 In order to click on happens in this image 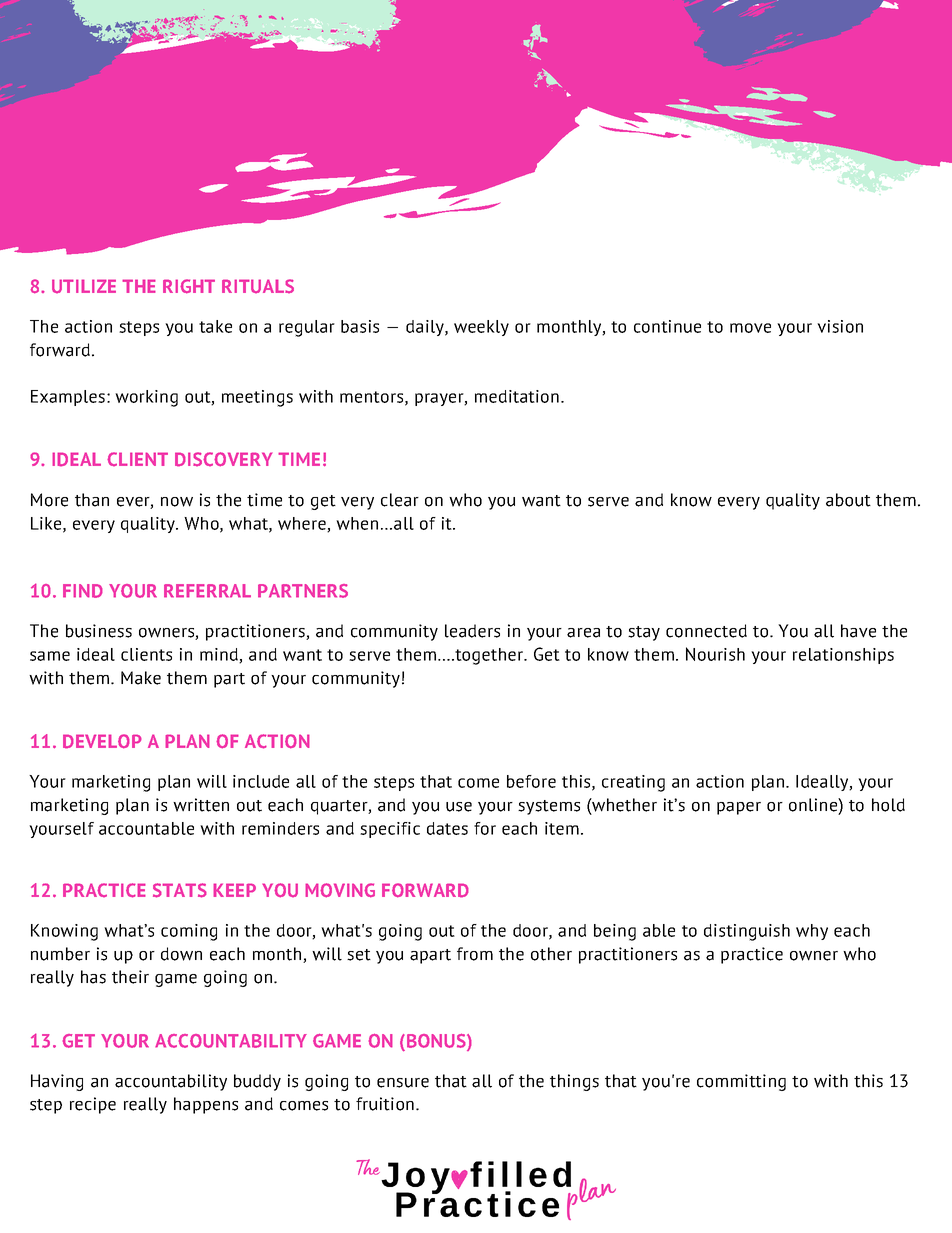, I will do `click(206, 1105)`.
